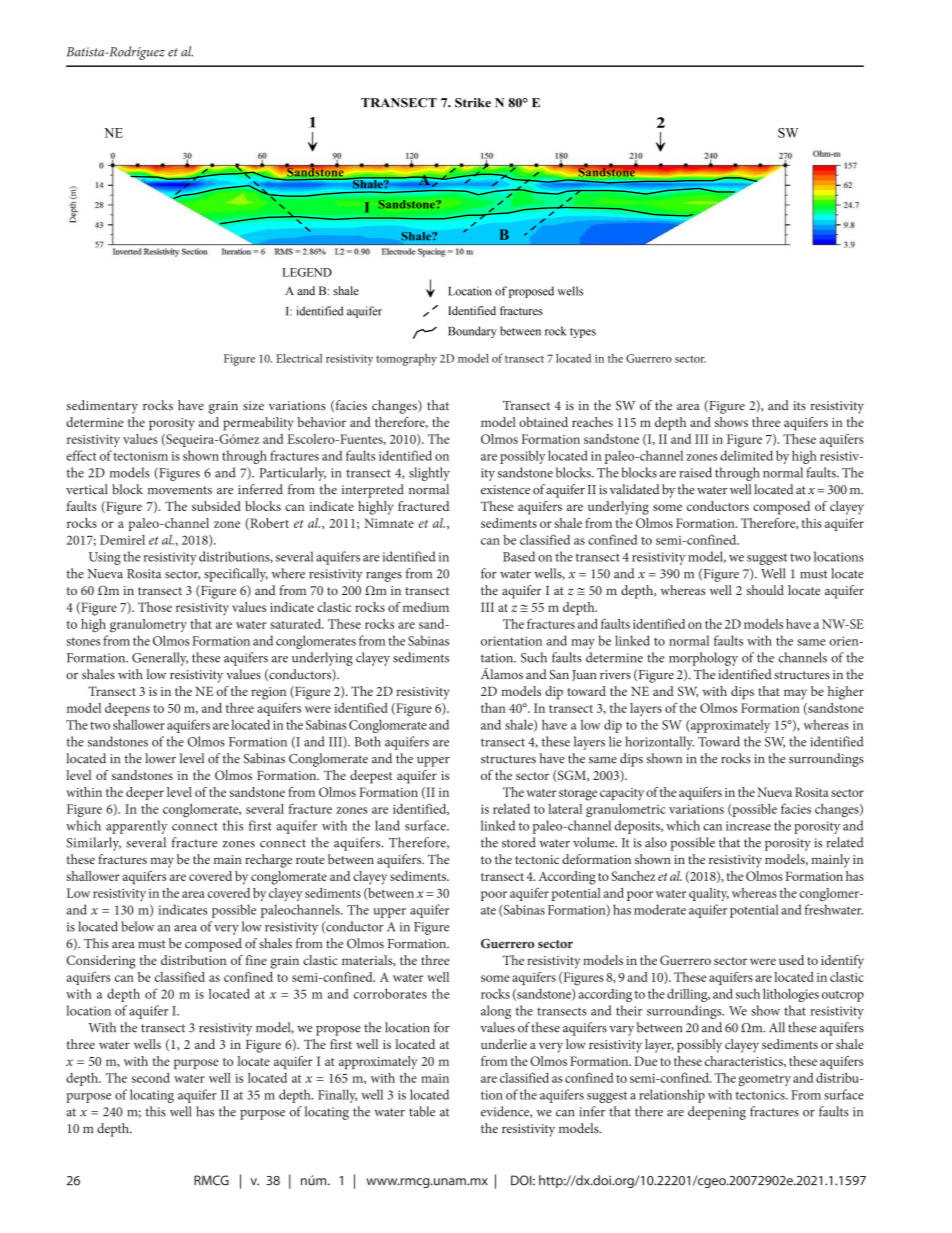 This image has width=952, height=1233. Describe the element at coordinates (406, 360) in the image. I see `tomography` at that location.
